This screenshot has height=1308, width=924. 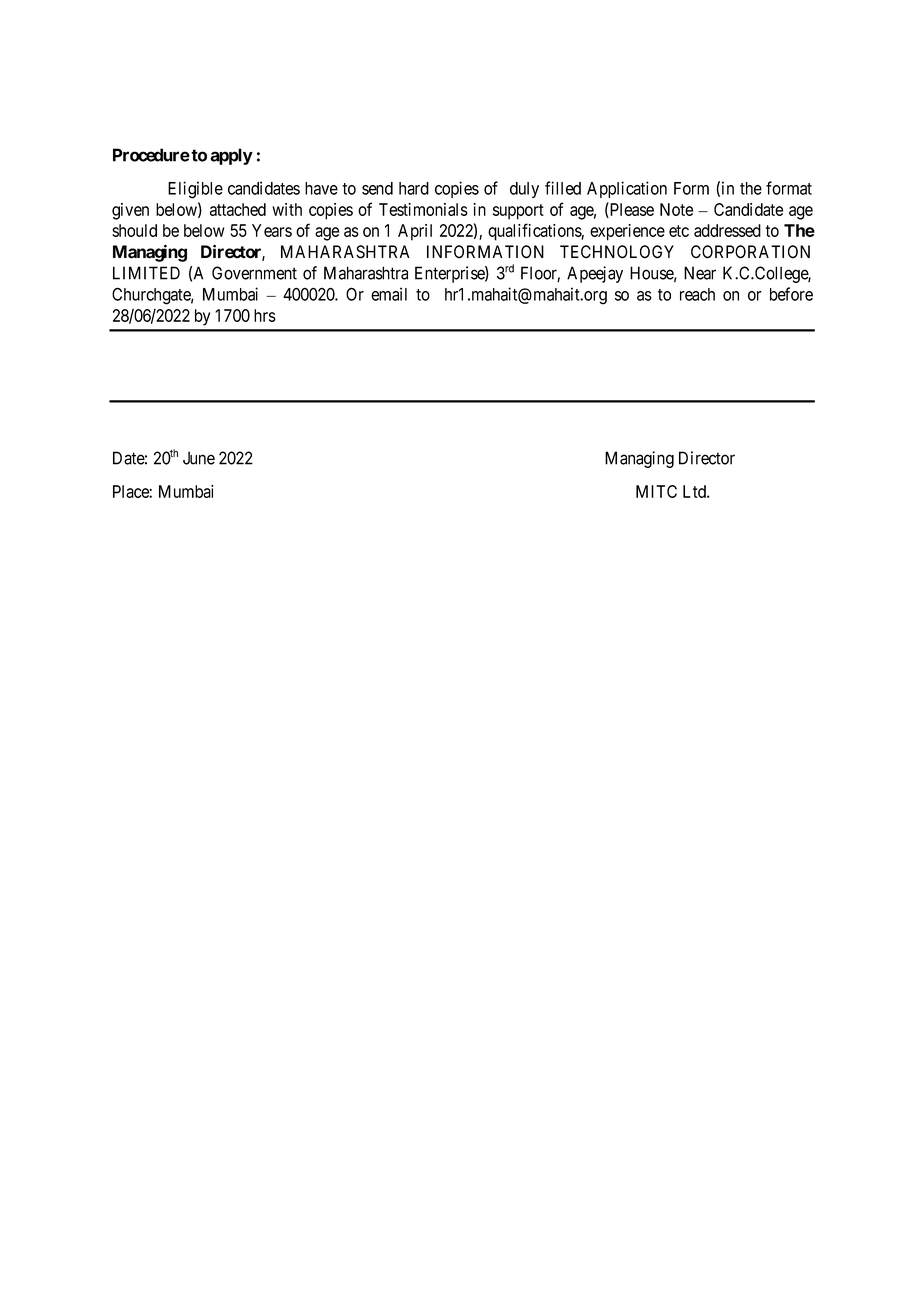 I want to click on hard, so click(x=414, y=188).
